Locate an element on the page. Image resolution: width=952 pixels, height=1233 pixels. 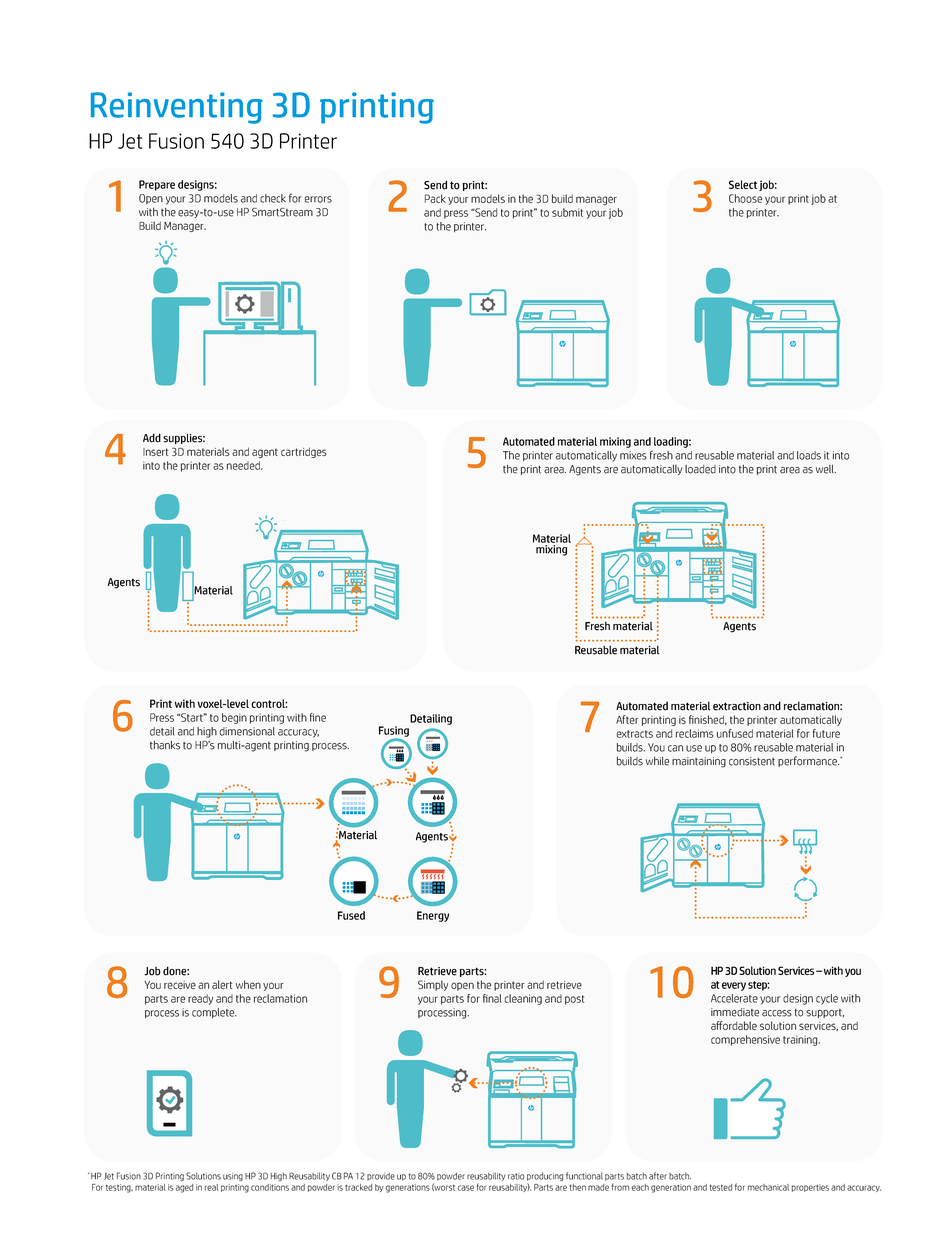
loaded is located at coordinates (700, 469).
